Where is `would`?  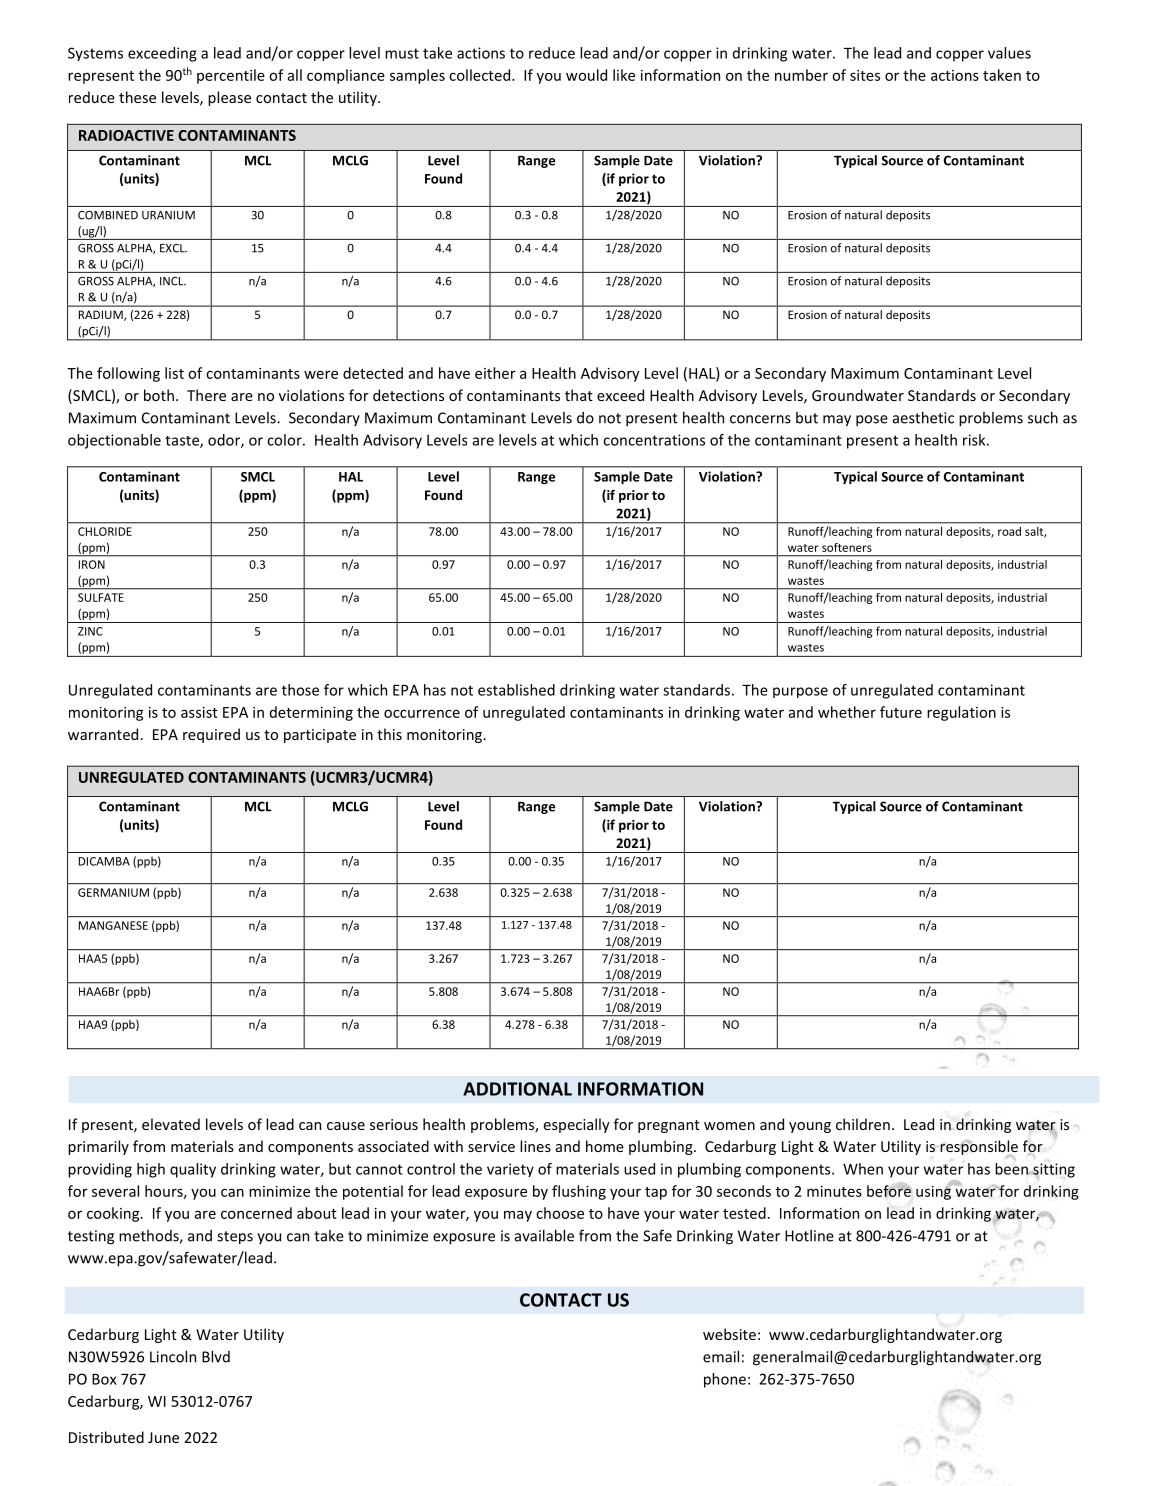 would is located at coordinates (586, 75).
